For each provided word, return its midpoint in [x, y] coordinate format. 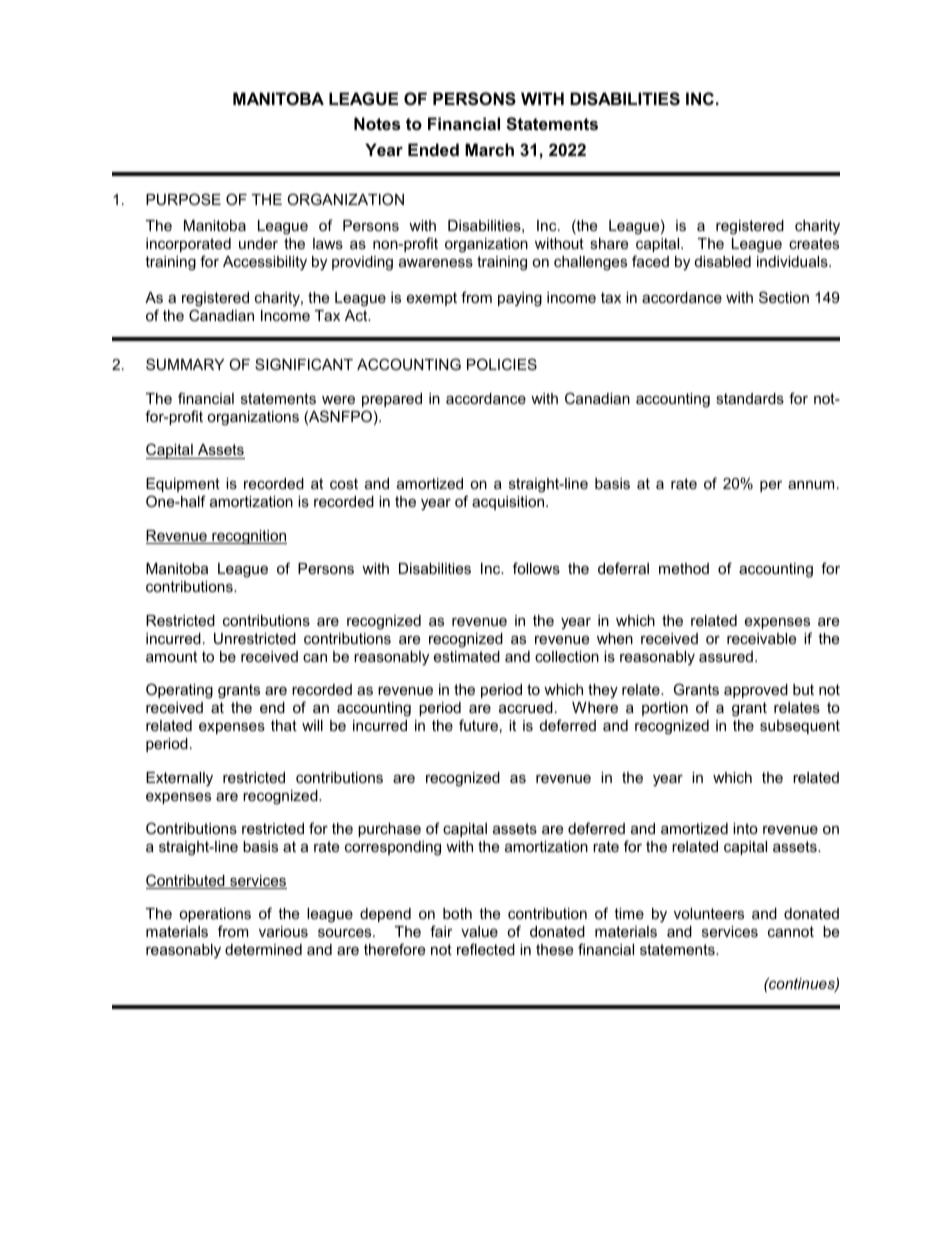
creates [814, 243]
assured [726, 656]
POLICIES [502, 364]
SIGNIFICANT [304, 364]
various [283, 931]
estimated [467, 656]
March [489, 149]
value [479, 931]
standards [750, 398]
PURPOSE [183, 199]
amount [171, 656]
